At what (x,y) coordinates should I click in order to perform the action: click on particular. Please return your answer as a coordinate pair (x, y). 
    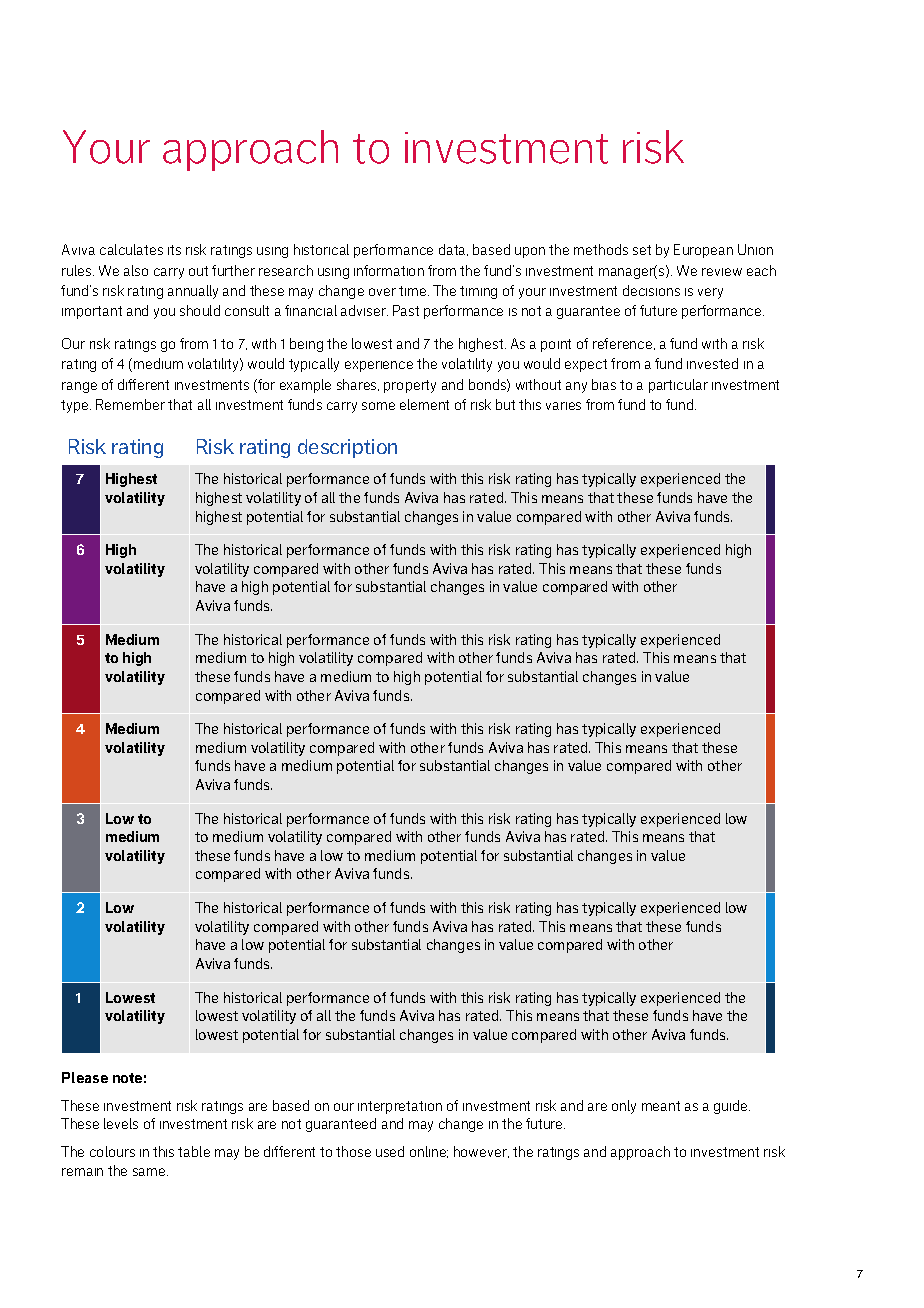
    Looking at the image, I should click on (678, 386).
